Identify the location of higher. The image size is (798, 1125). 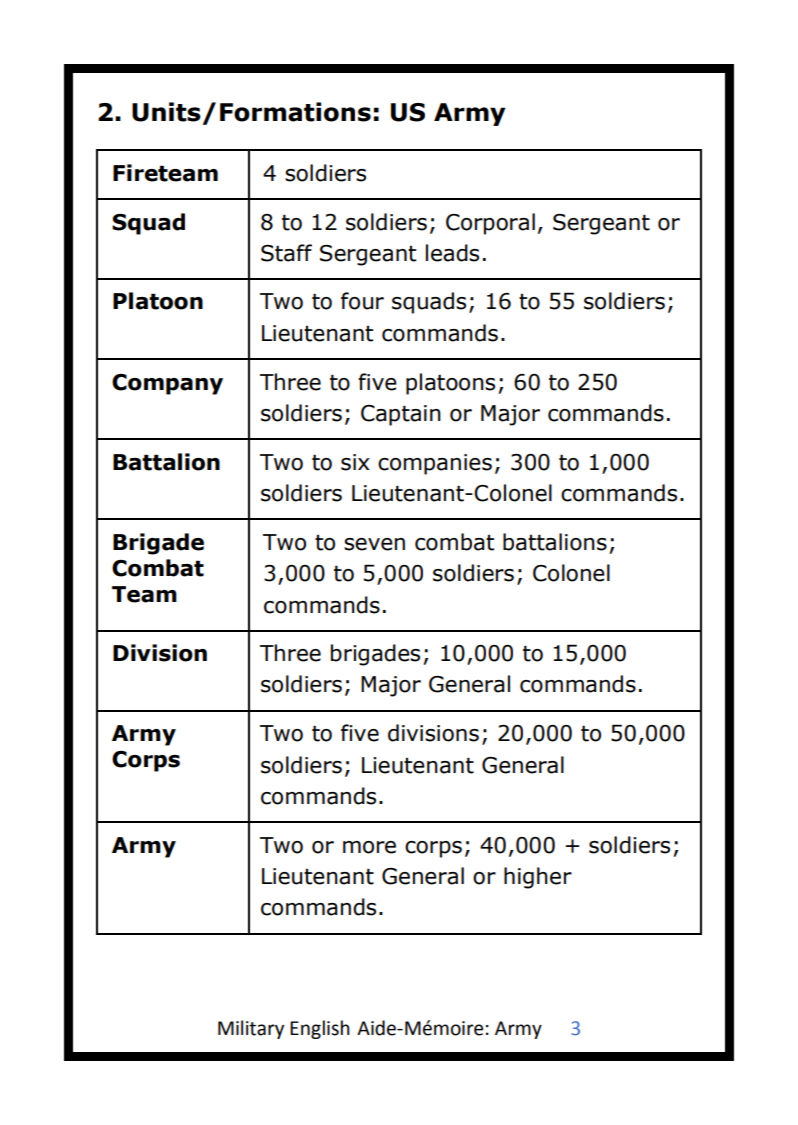
(538, 878).
